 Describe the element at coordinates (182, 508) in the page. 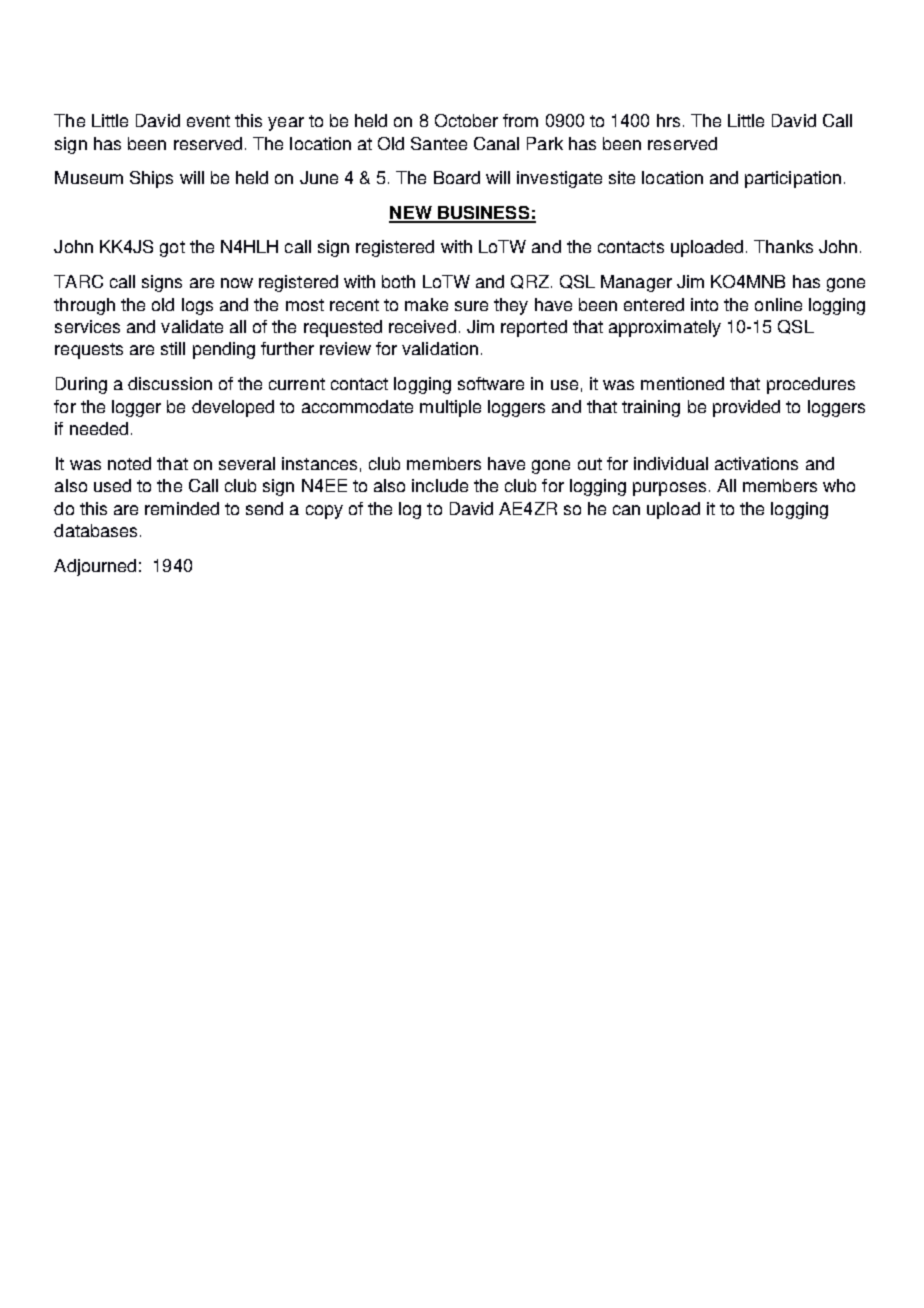

I see `reminded` at that location.
